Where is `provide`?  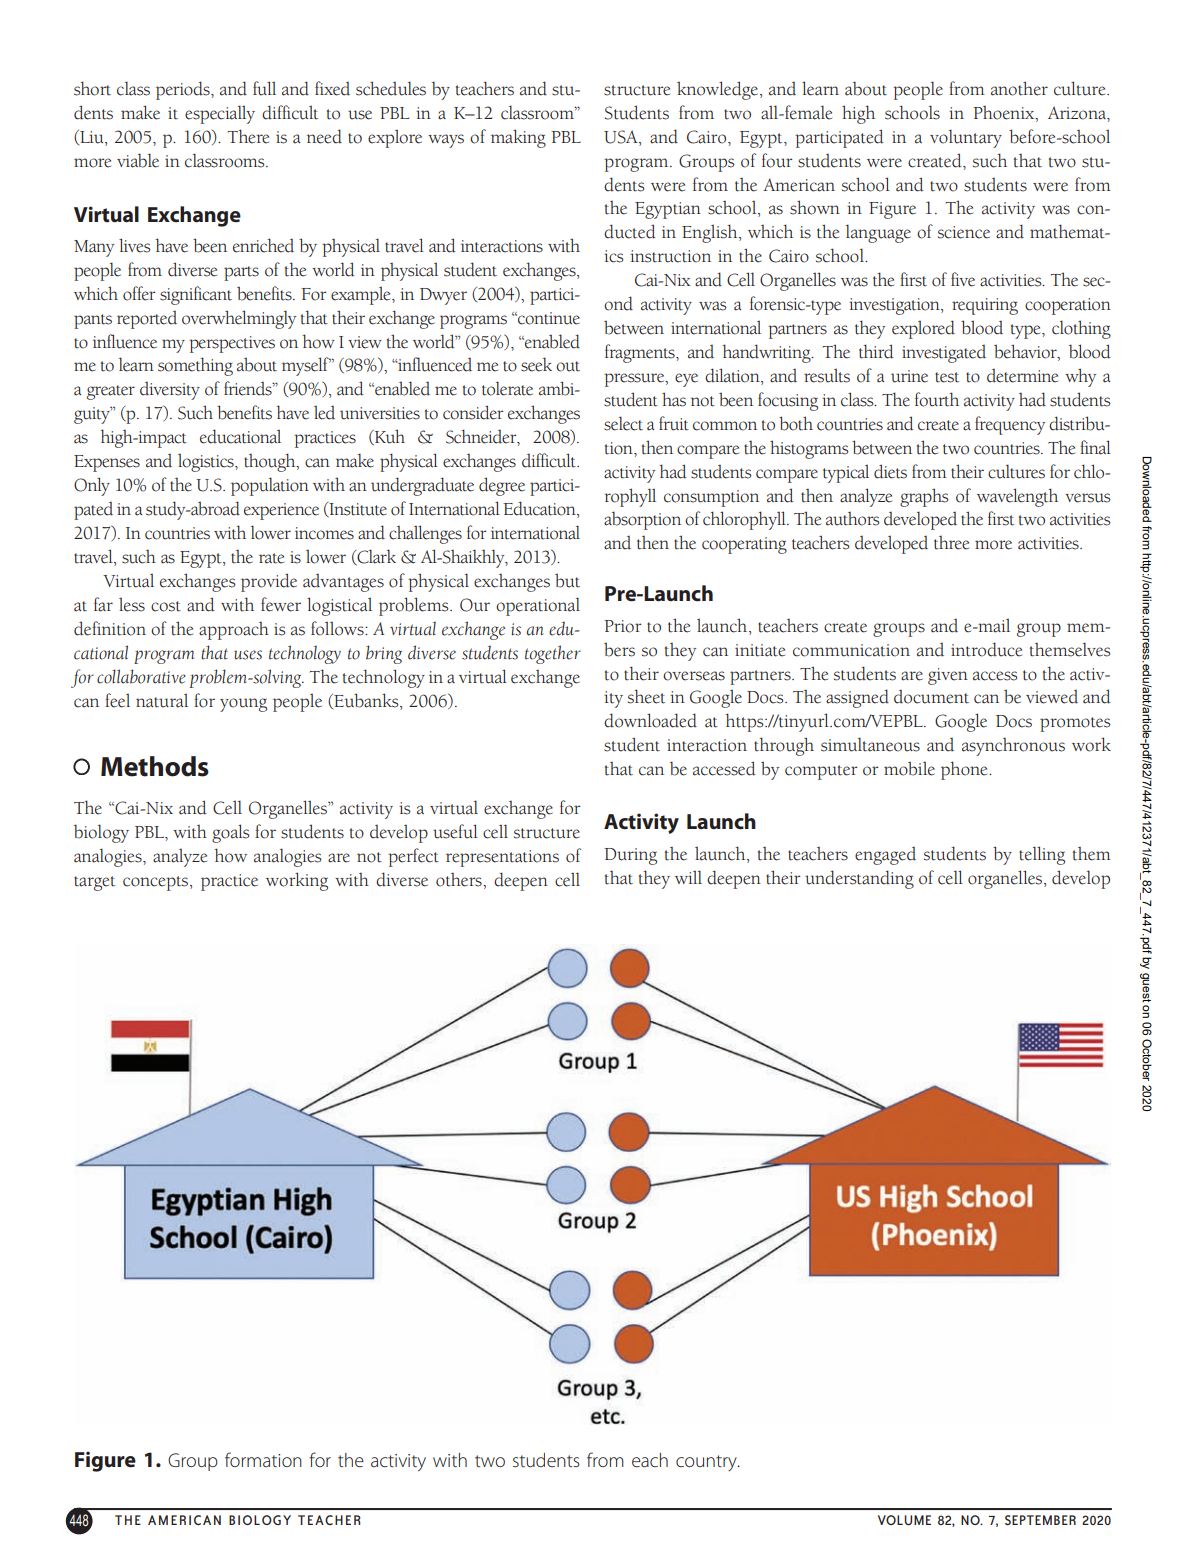 provide is located at coordinates (269, 582).
